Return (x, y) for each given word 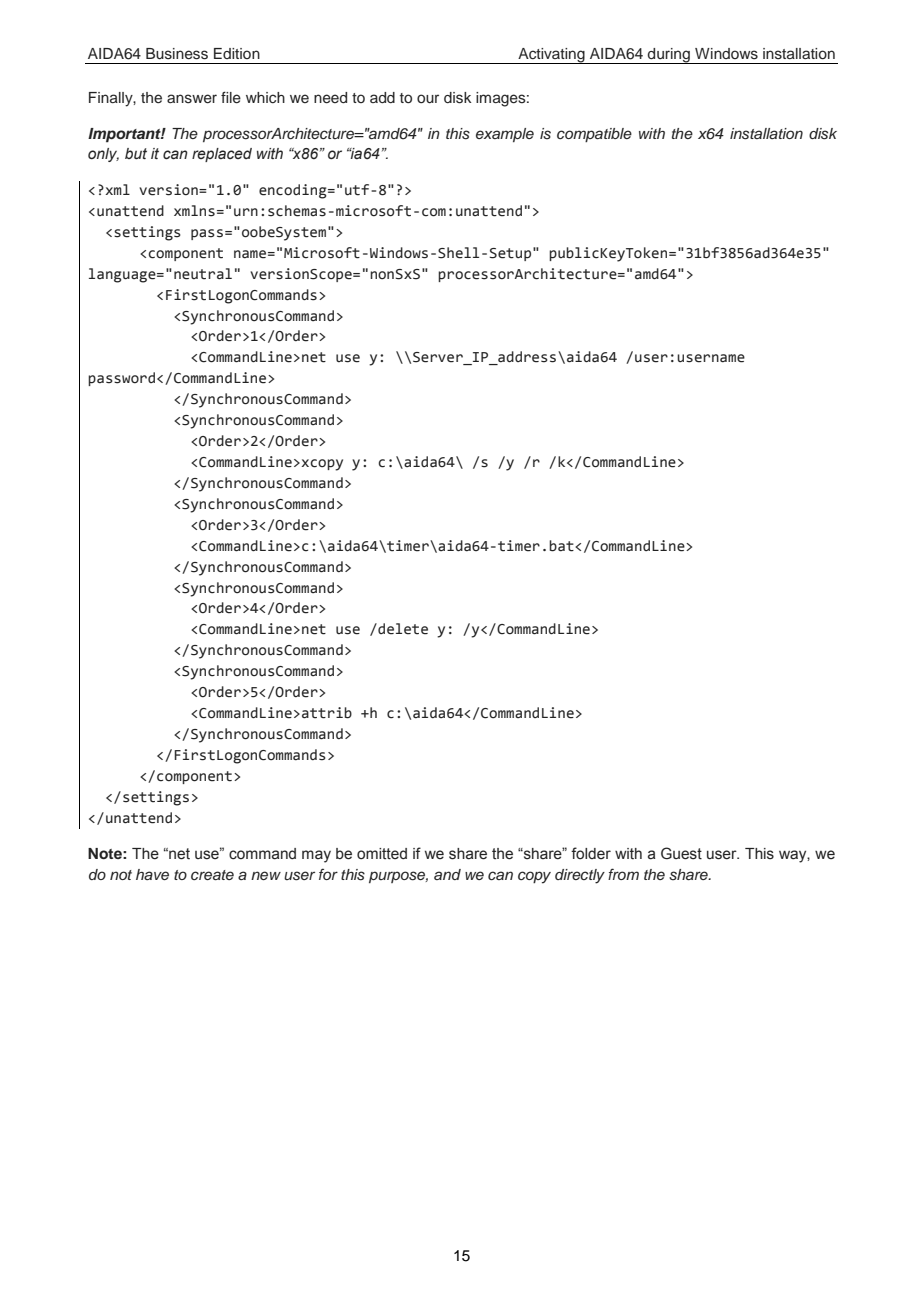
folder (591, 853)
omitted (382, 854)
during (669, 56)
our (428, 99)
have (152, 874)
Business (177, 54)
